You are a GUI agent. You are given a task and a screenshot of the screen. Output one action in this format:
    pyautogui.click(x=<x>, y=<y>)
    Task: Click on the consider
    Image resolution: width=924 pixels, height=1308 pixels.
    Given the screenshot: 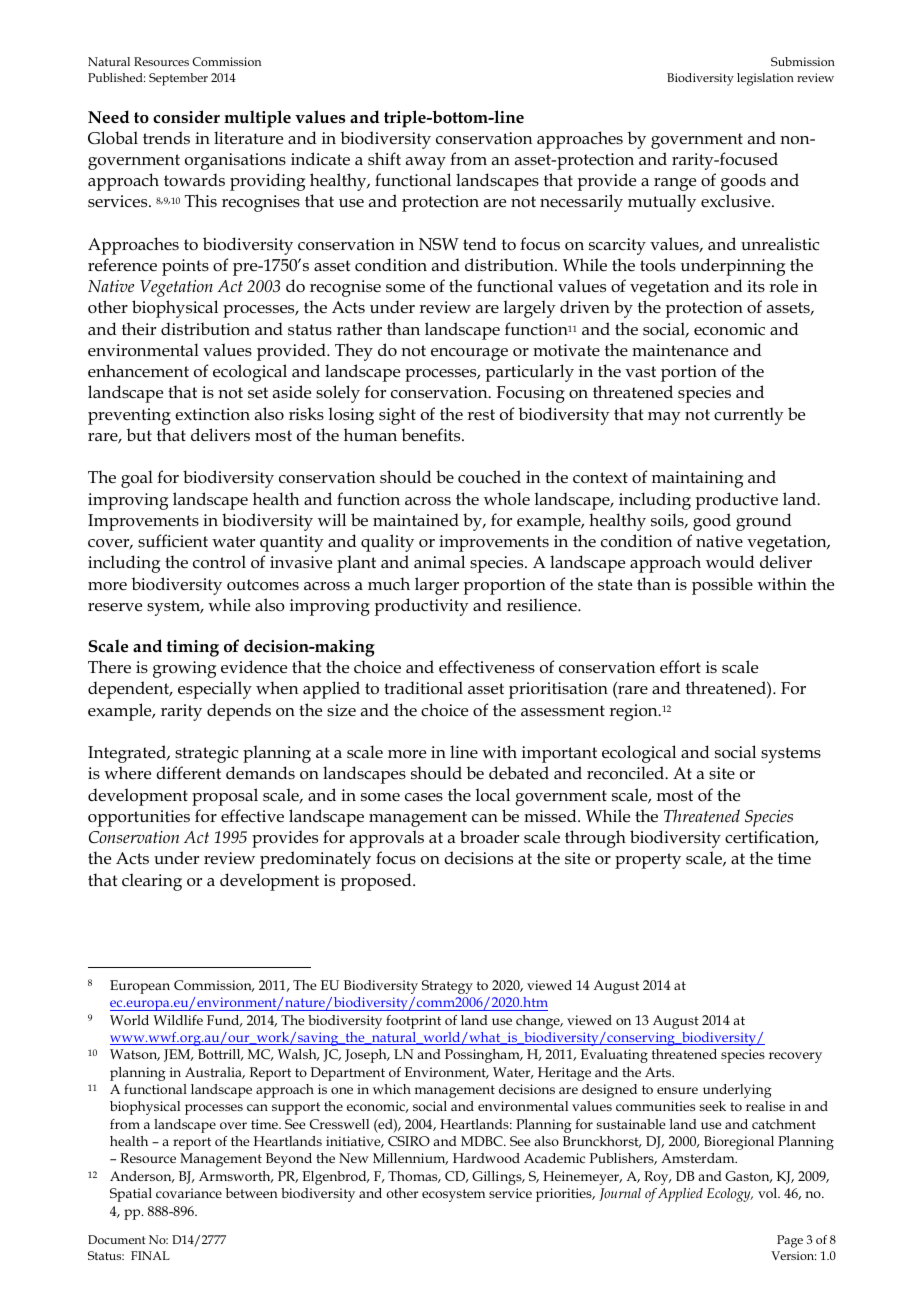 What is the action you would take?
    pyautogui.click(x=186, y=117)
